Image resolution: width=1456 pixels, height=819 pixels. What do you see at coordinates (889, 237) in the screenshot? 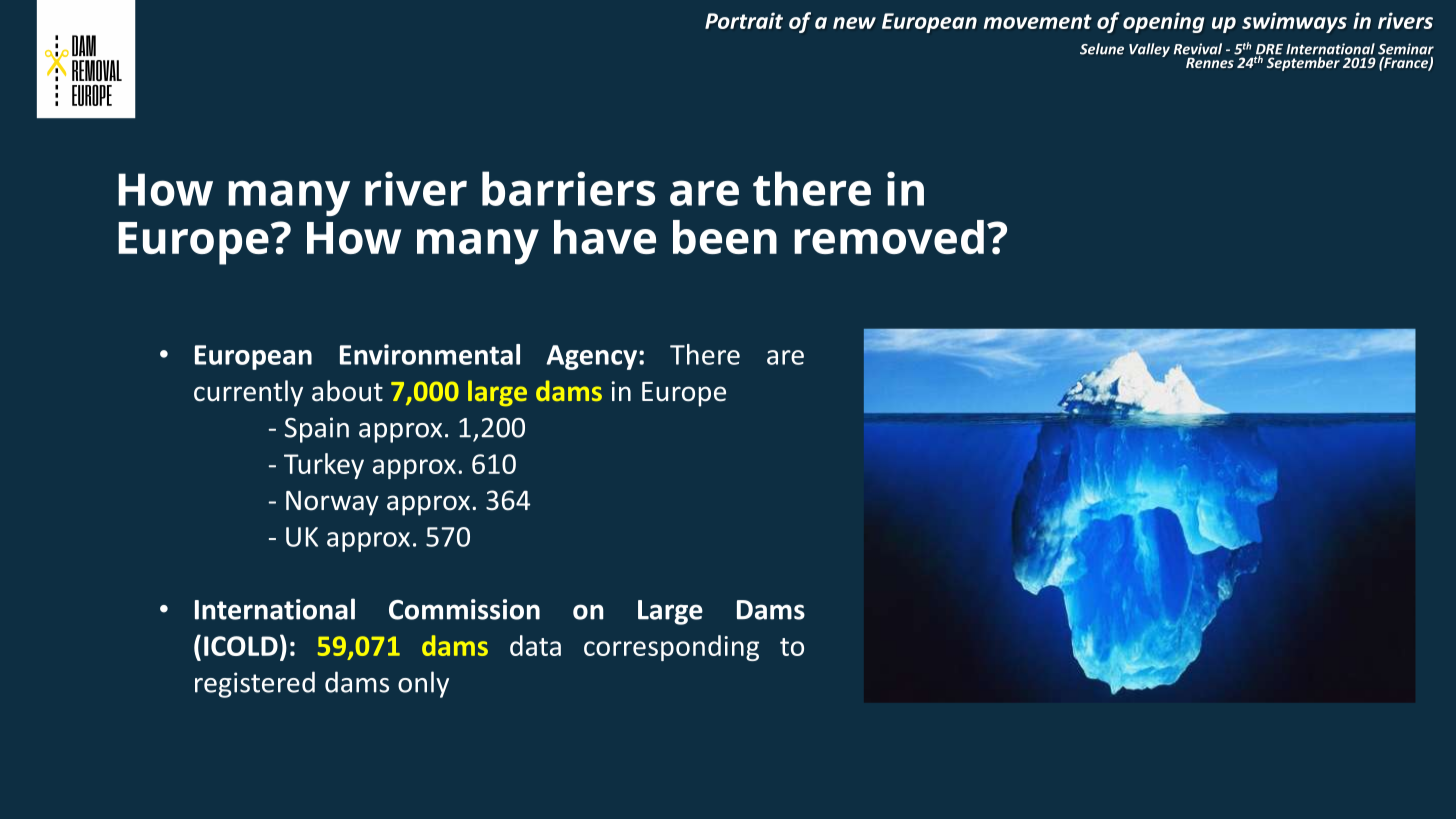
I see `removed` at bounding box center [889, 237].
